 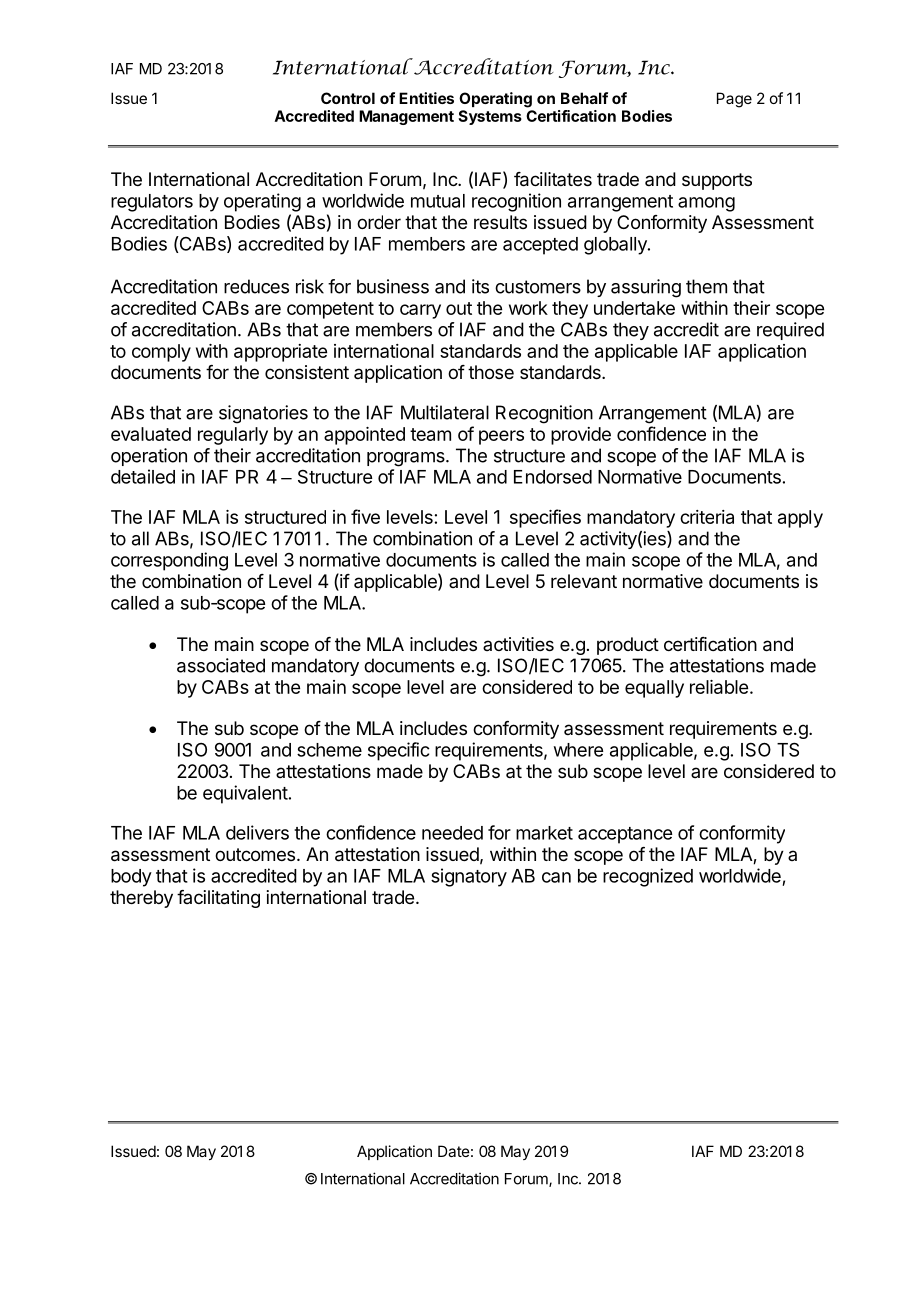 I want to click on signatory, so click(x=469, y=877).
